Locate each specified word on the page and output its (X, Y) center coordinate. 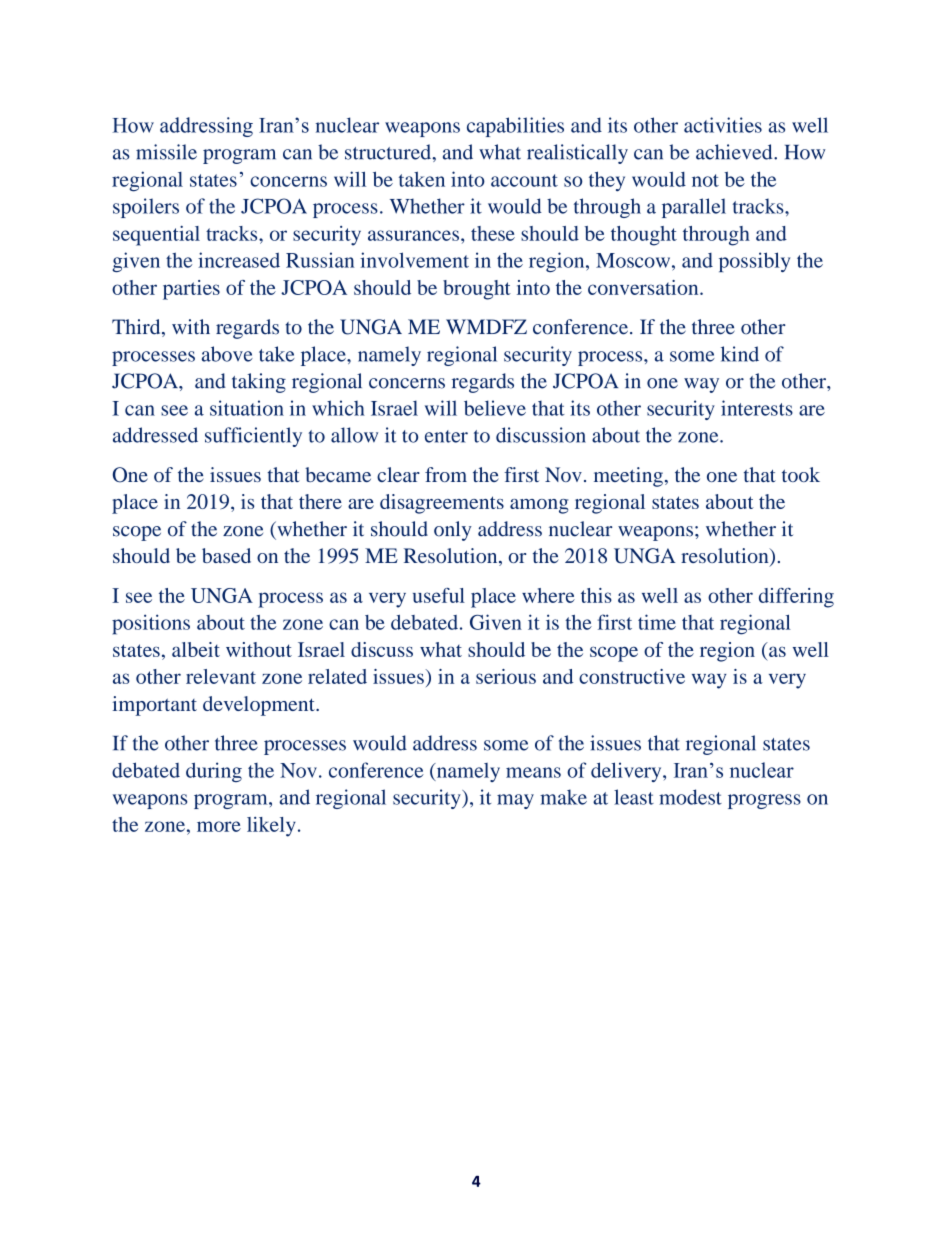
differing (796, 598)
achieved (735, 152)
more (219, 826)
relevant (221, 676)
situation (247, 408)
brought (477, 290)
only (453, 531)
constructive (632, 676)
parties (191, 290)
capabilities (515, 127)
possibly (754, 262)
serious (506, 676)
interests (757, 408)
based (226, 555)
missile (166, 152)
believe (495, 408)
